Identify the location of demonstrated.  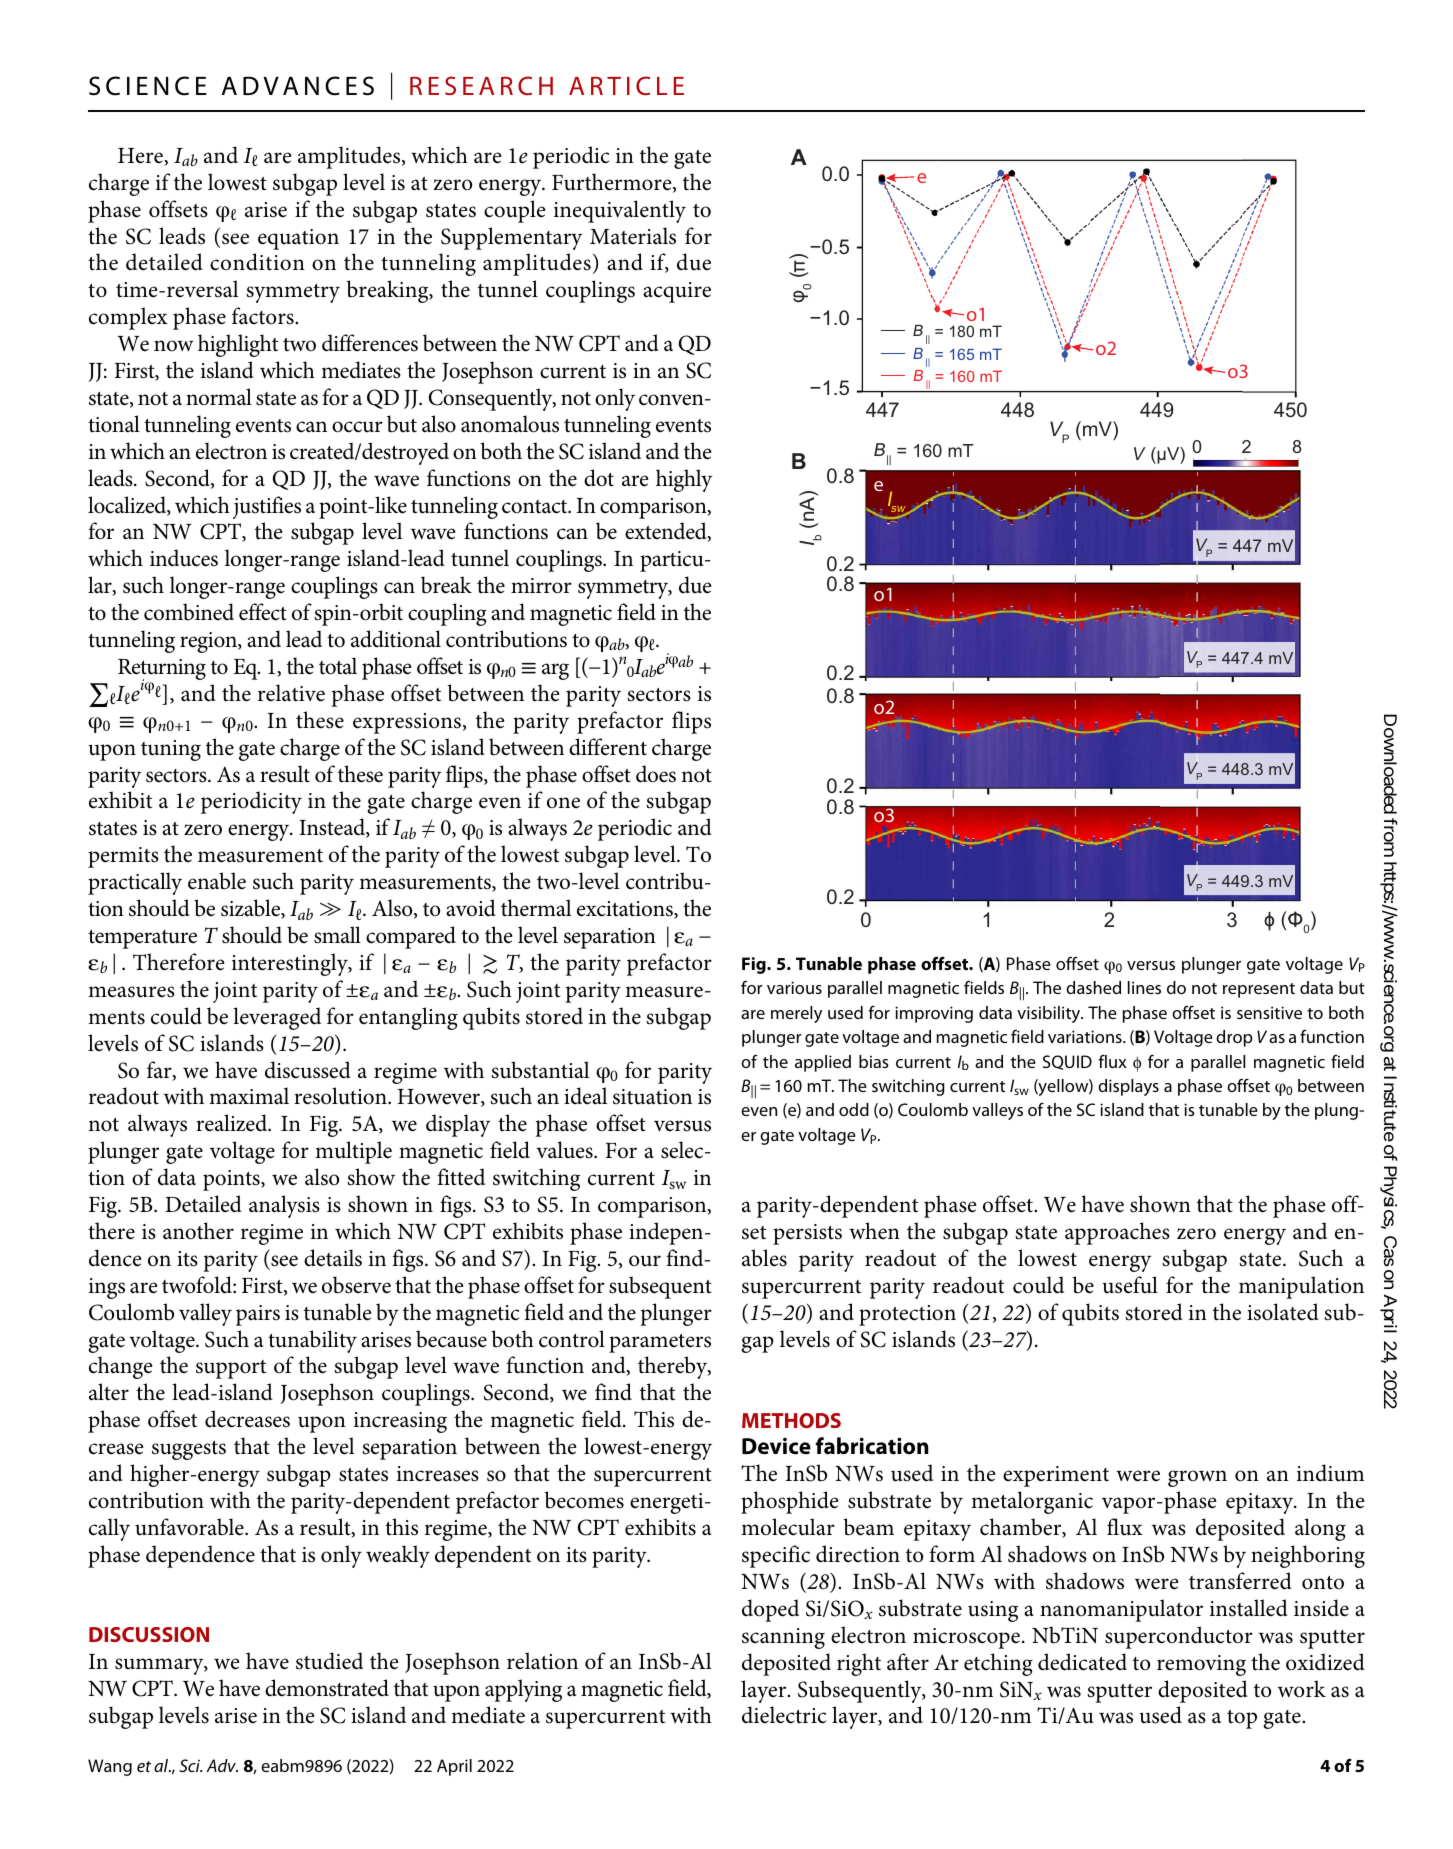
(327, 1688).
